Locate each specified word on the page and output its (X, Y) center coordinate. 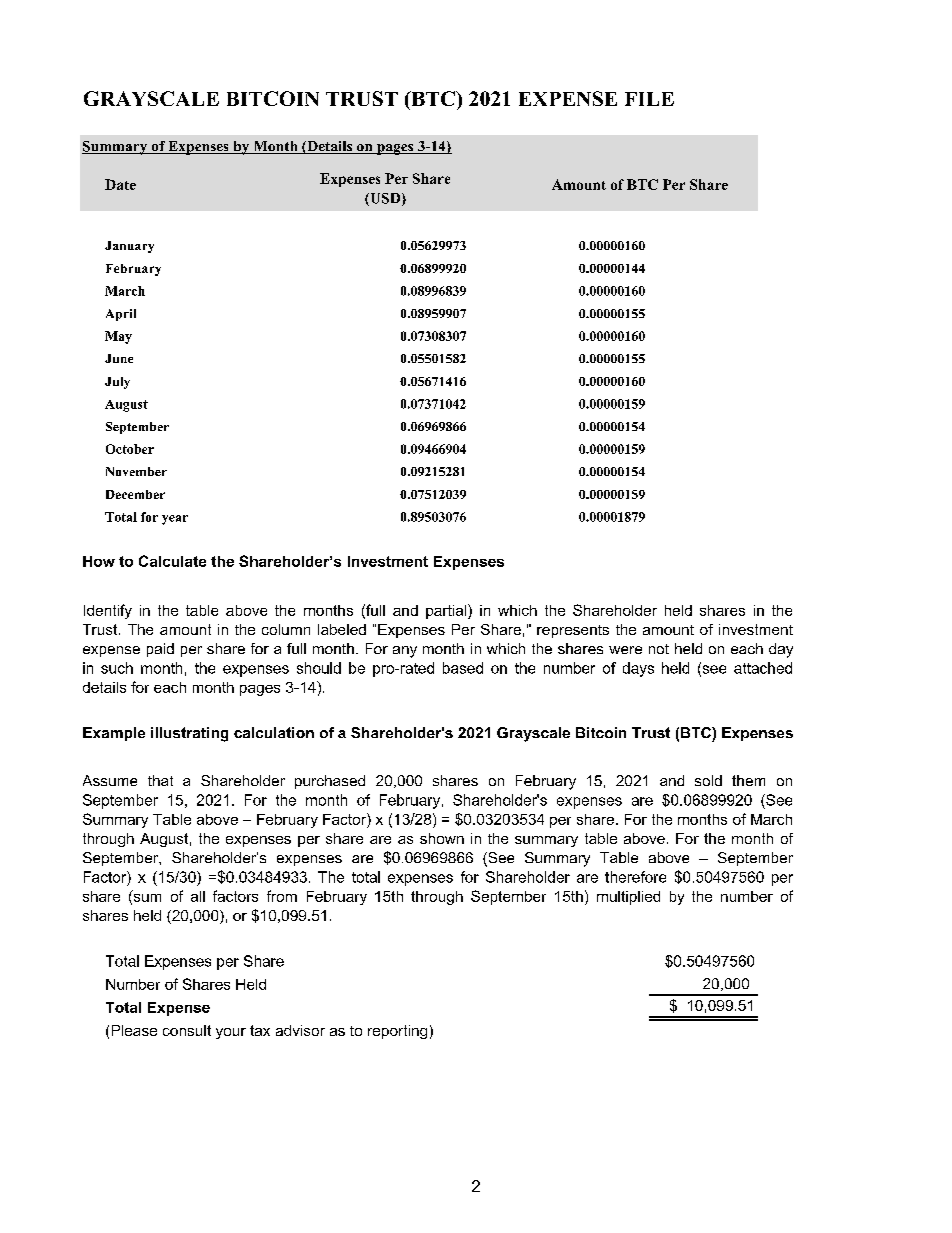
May (118, 337)
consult (187, 1030)
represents (573, 631)
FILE (649, 99)
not (659, 649)
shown (442, 838)
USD (385, 199)
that (160, 780)
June (119, 358)
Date (120, 184)
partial (447, 611)
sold (708, 780)
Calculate (172, 561)
